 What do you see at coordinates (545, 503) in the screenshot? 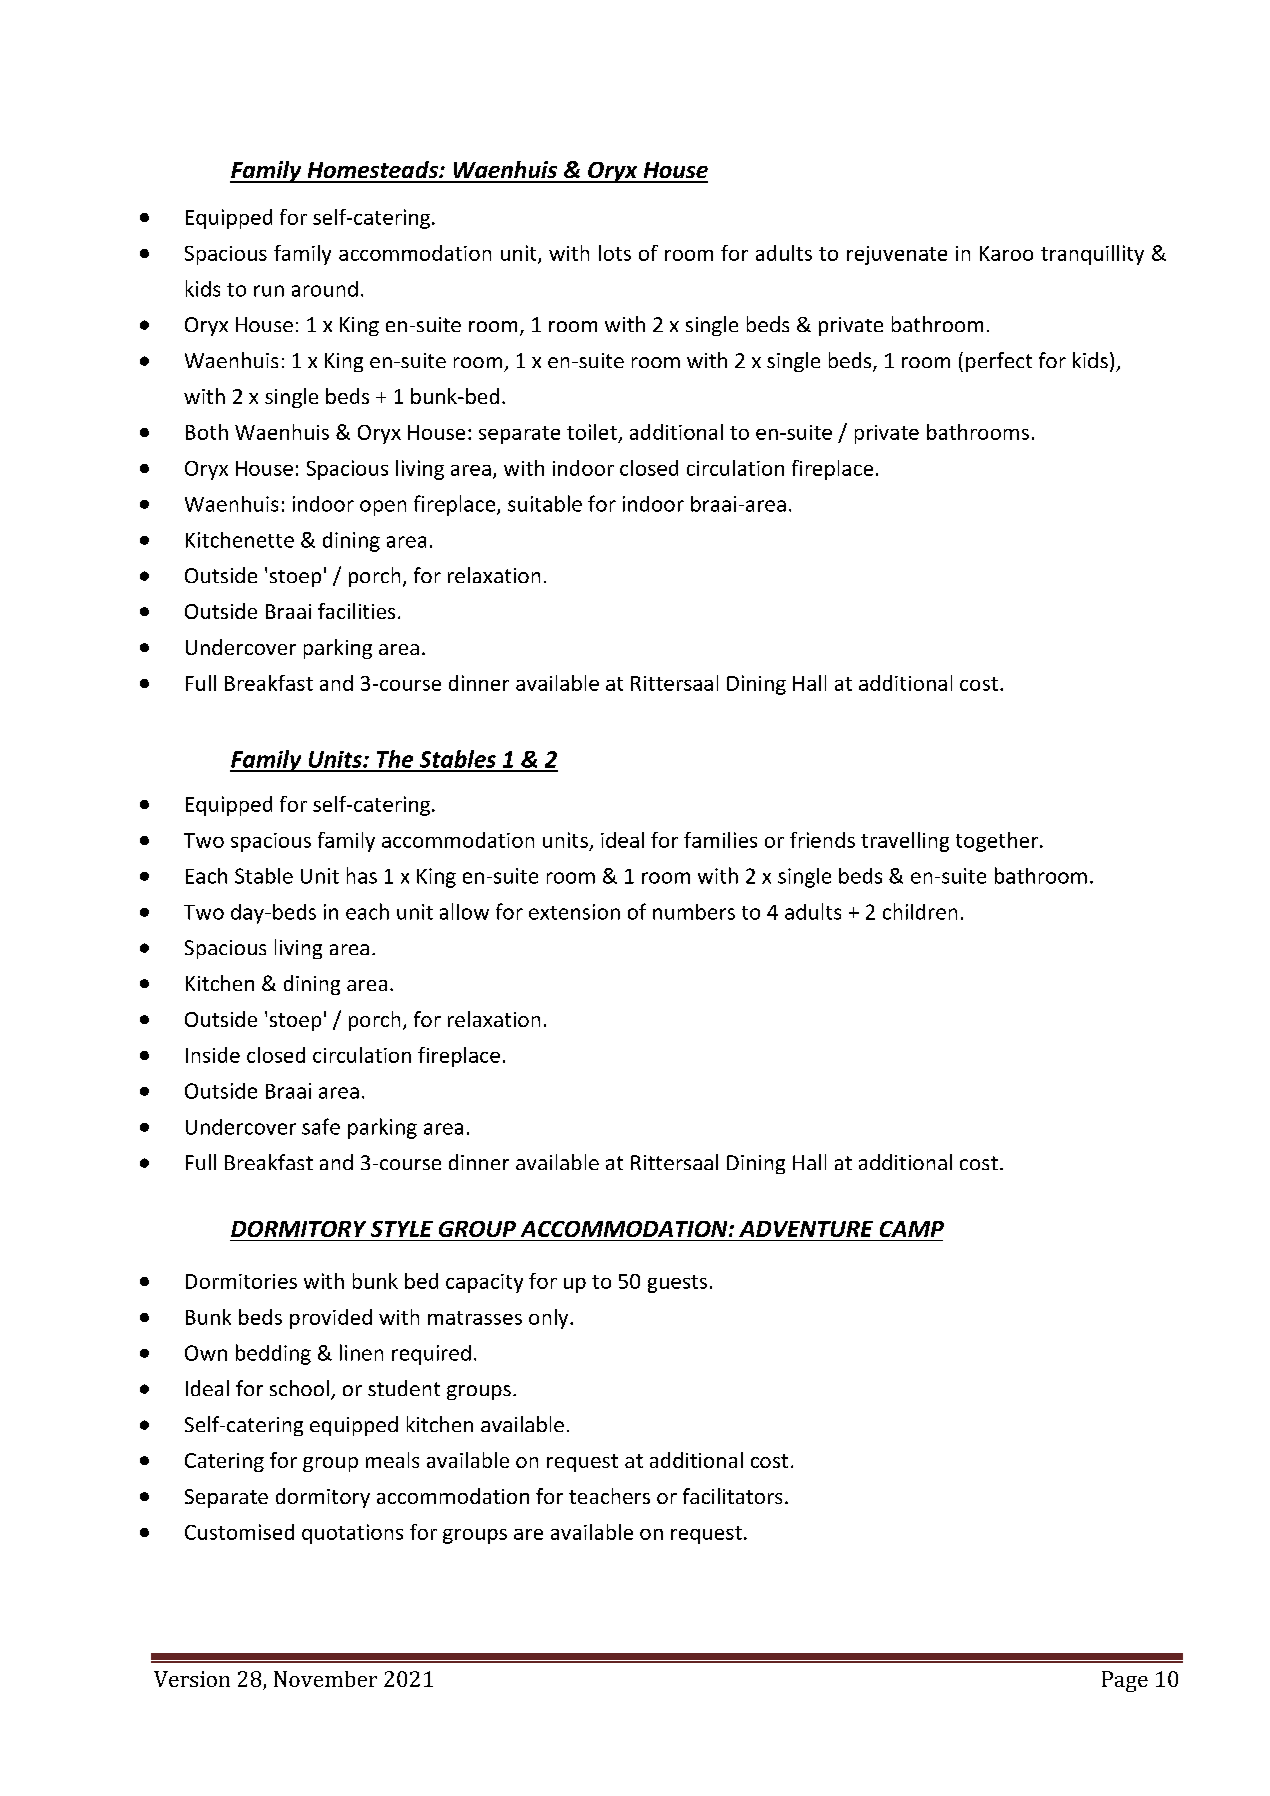
I see `suitable` at bounding box center [545, 503].
